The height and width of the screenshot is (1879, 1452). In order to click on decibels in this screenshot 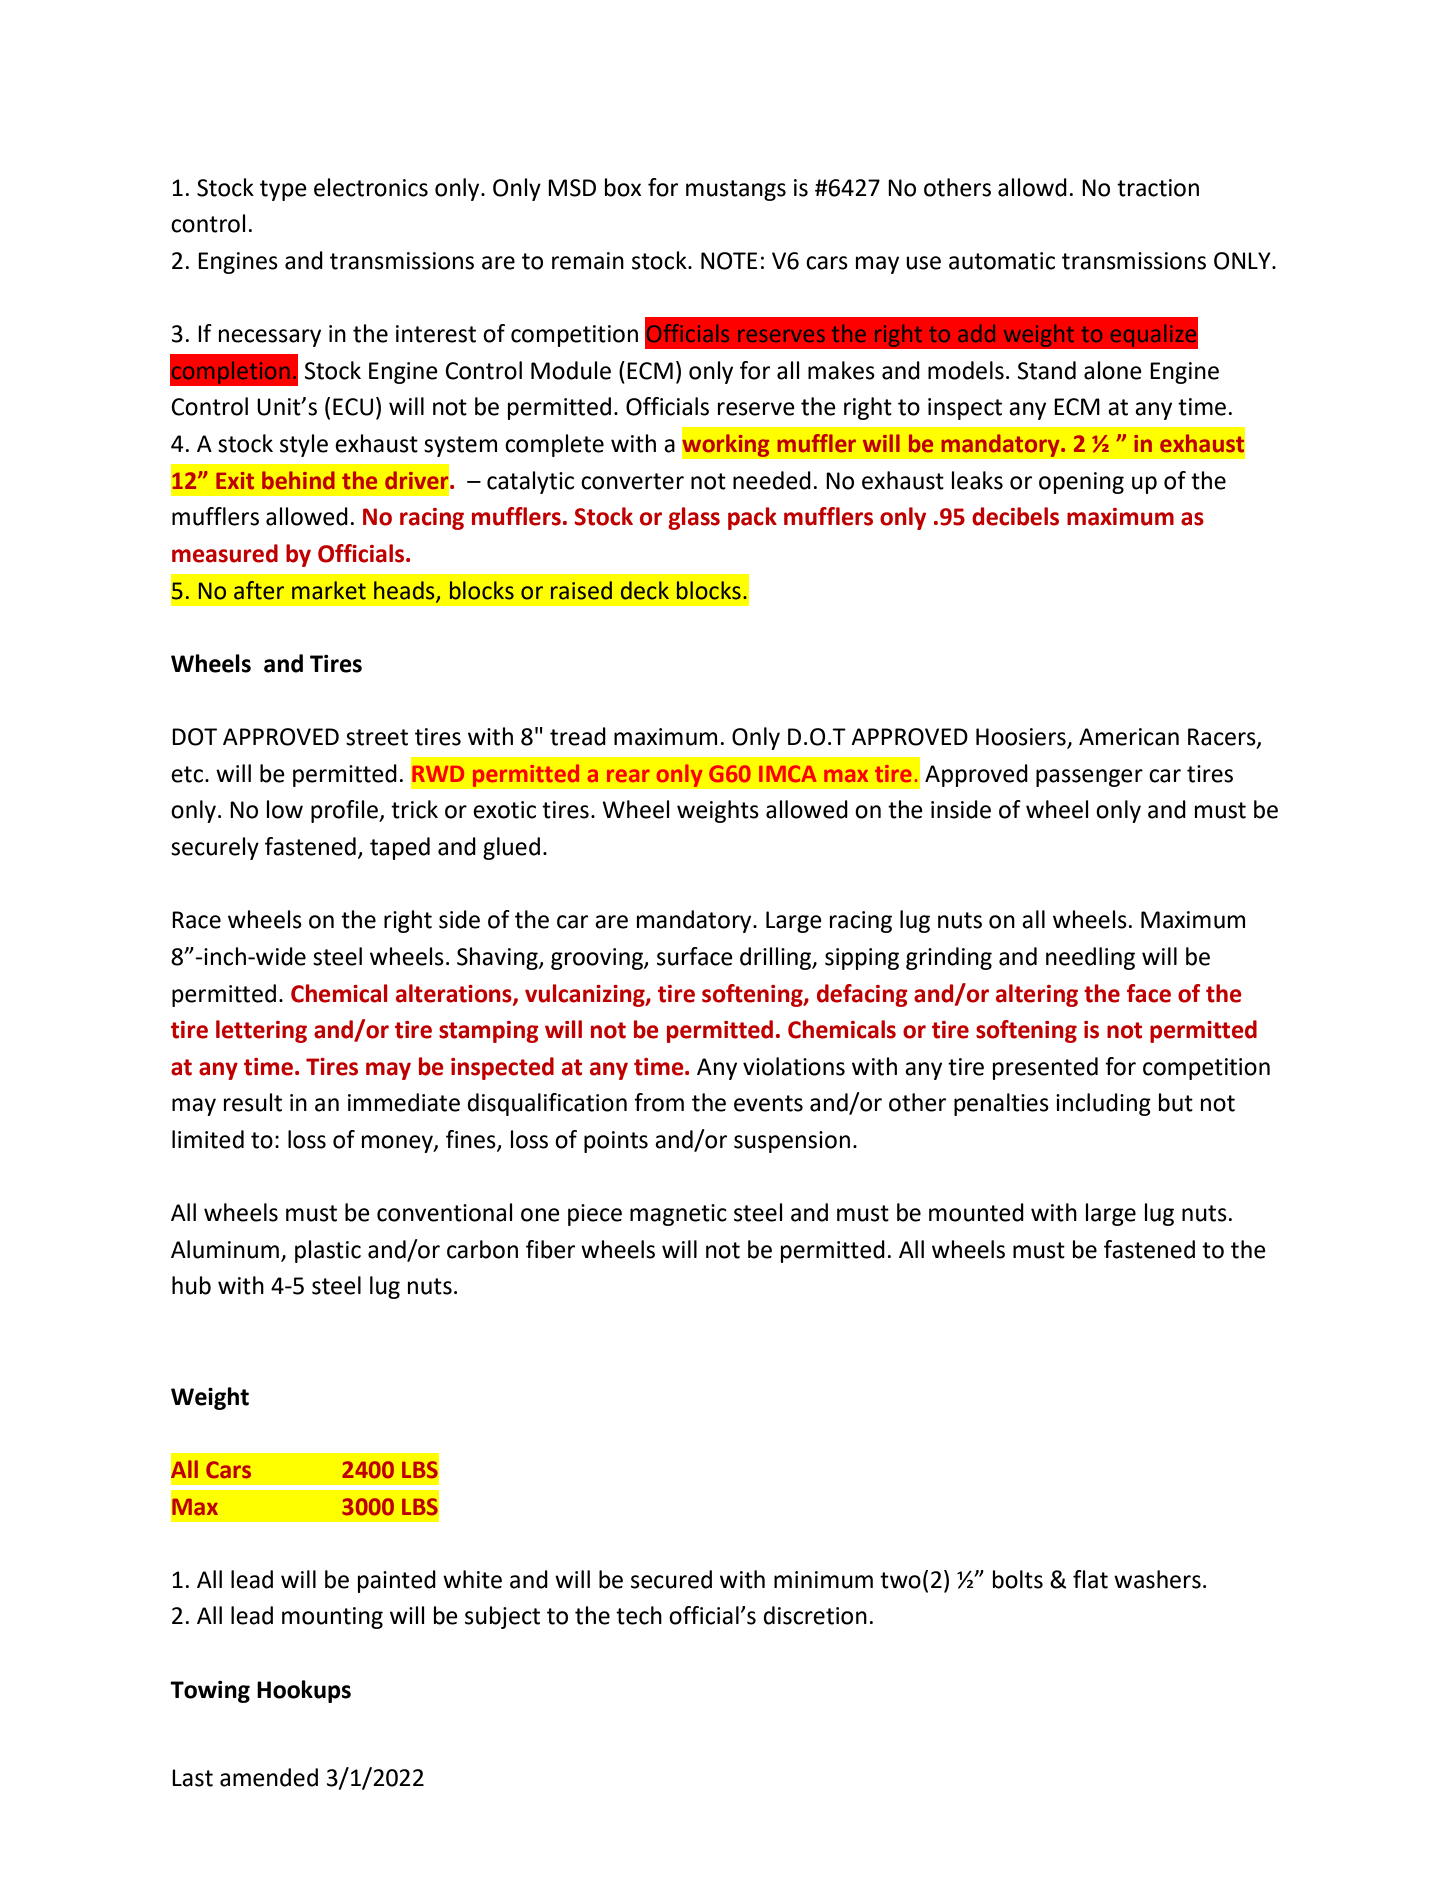, I will do `click(1015, 516)`.
